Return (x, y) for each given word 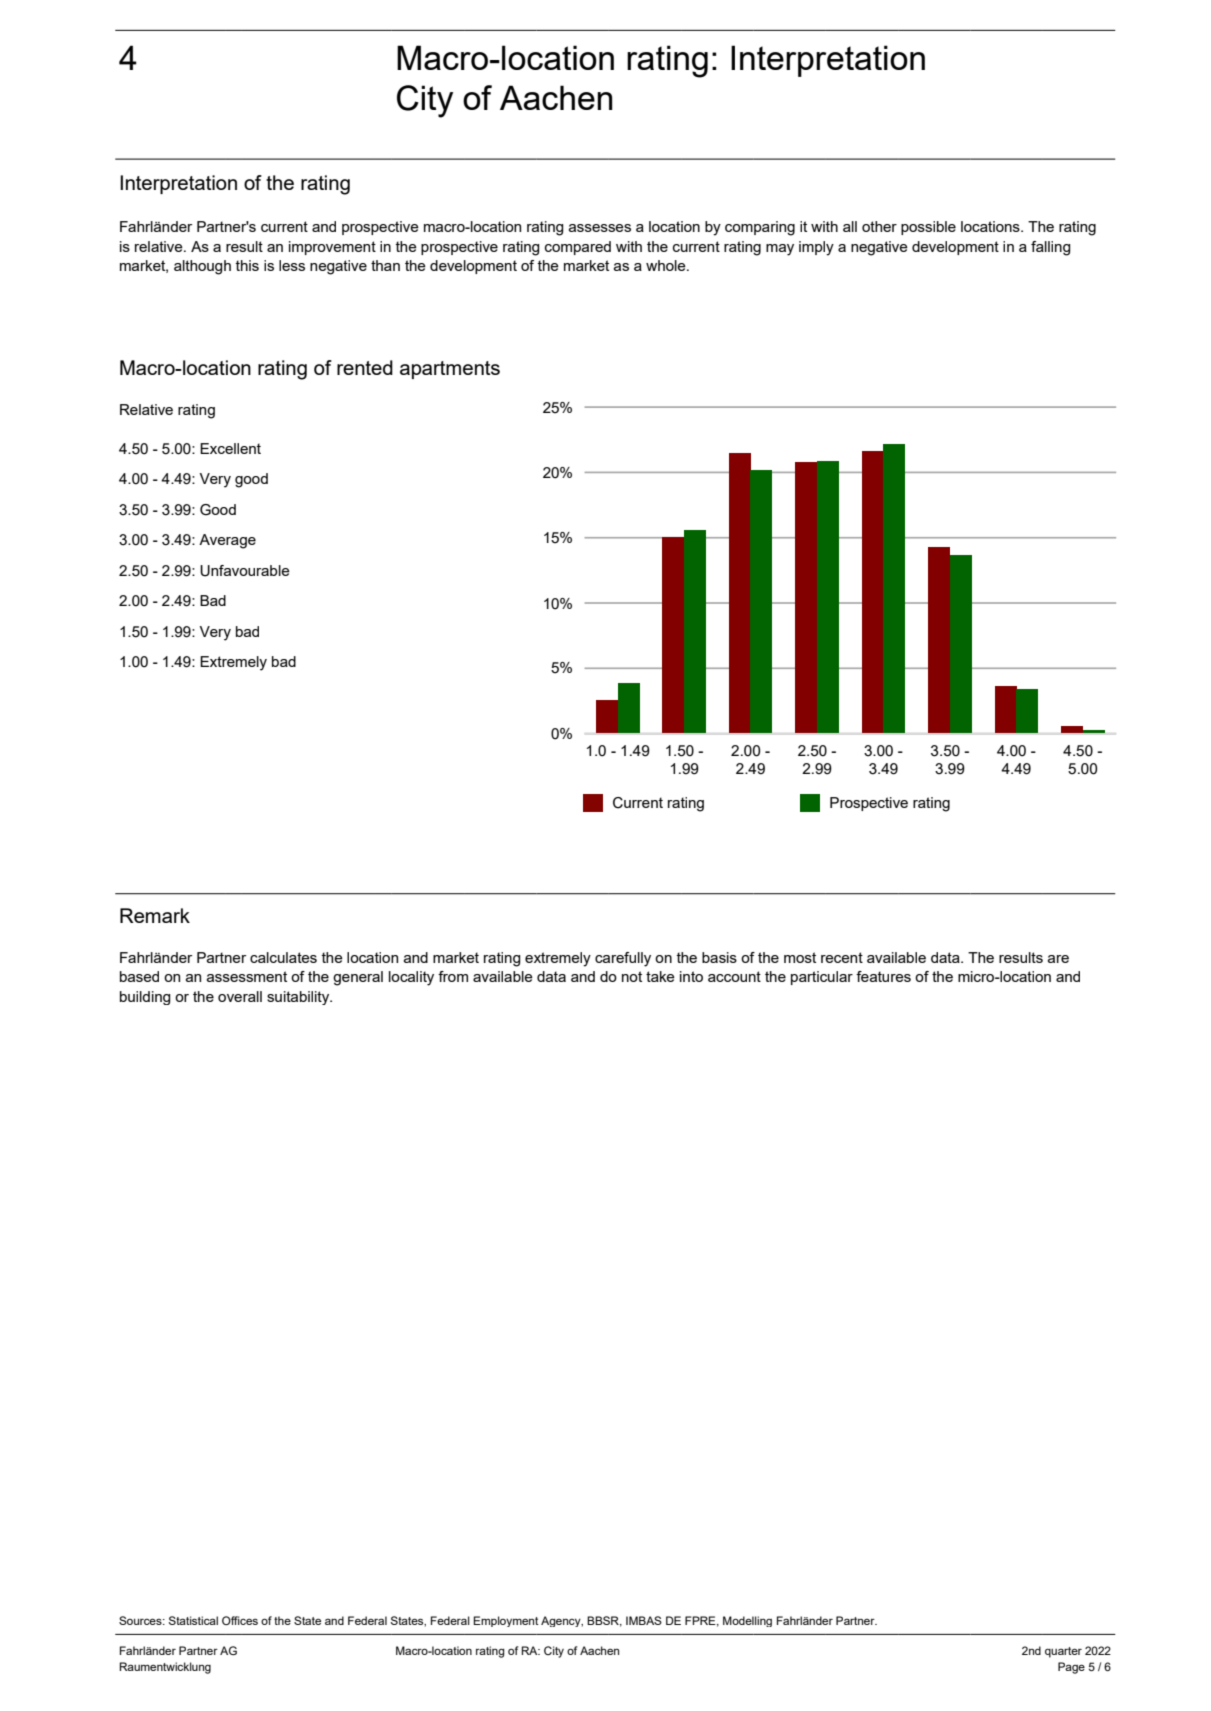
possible (928, 228)
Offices (240, 1620)
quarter (1063, 1652)
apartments (450, 370)
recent (842, 957)
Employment (506, 1621)
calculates (283, 957)
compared (578, 248)
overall (240, 996)
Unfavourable (245, 571)
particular (822, 978)
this (247, 265)
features (883, 976)
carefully (623, 959)
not (632, 976)
